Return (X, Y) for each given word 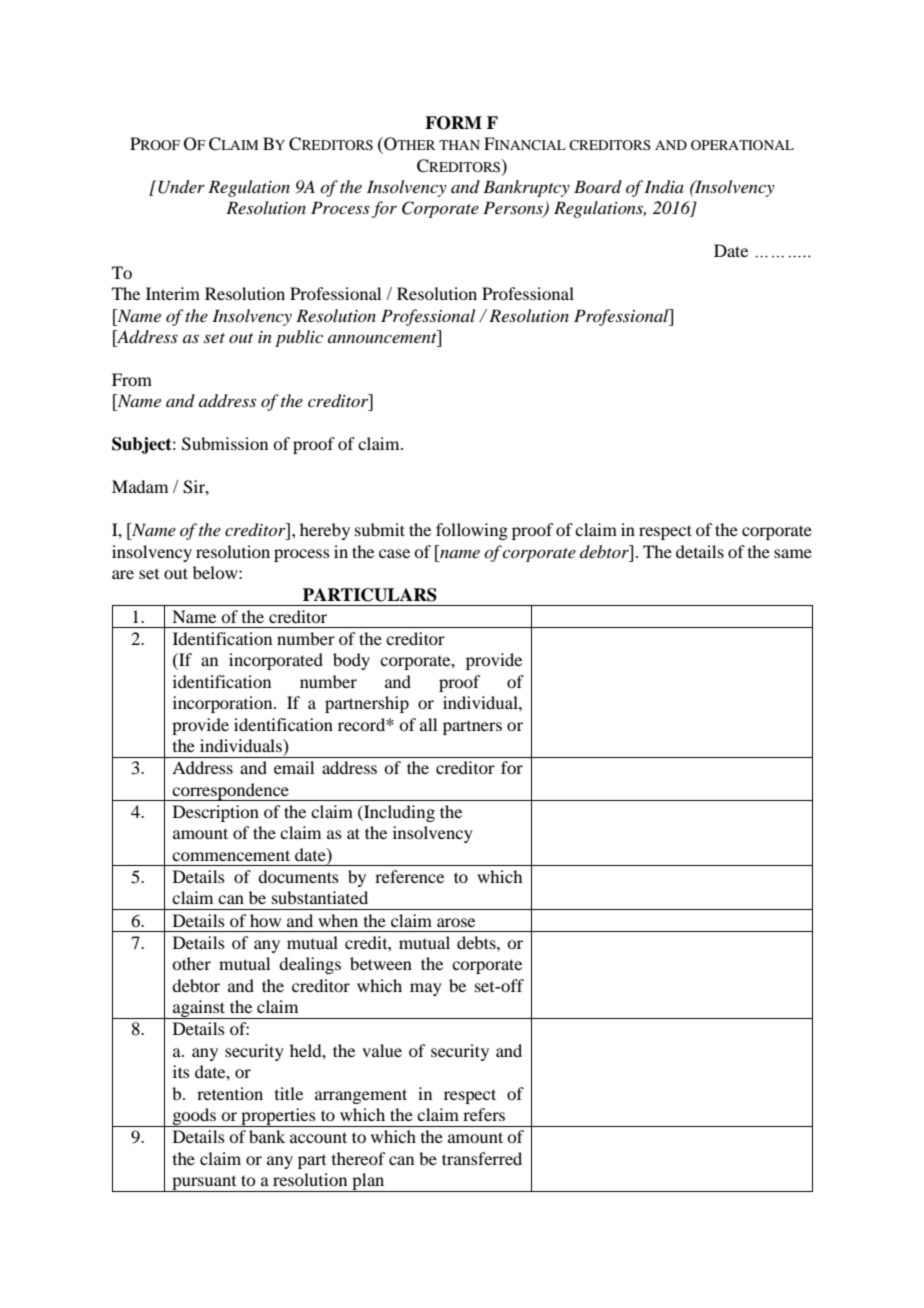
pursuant (204, 1184)
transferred (482, 1158)
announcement (383, 336)
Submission (225, 444)
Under (180, 187)
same (793, 553)
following (472, 531)
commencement (231, 855)
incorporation (224, 704)
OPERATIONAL (742, 145)
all (428, 724)
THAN (459, 145)
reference (409, 876)
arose (456, 922)
